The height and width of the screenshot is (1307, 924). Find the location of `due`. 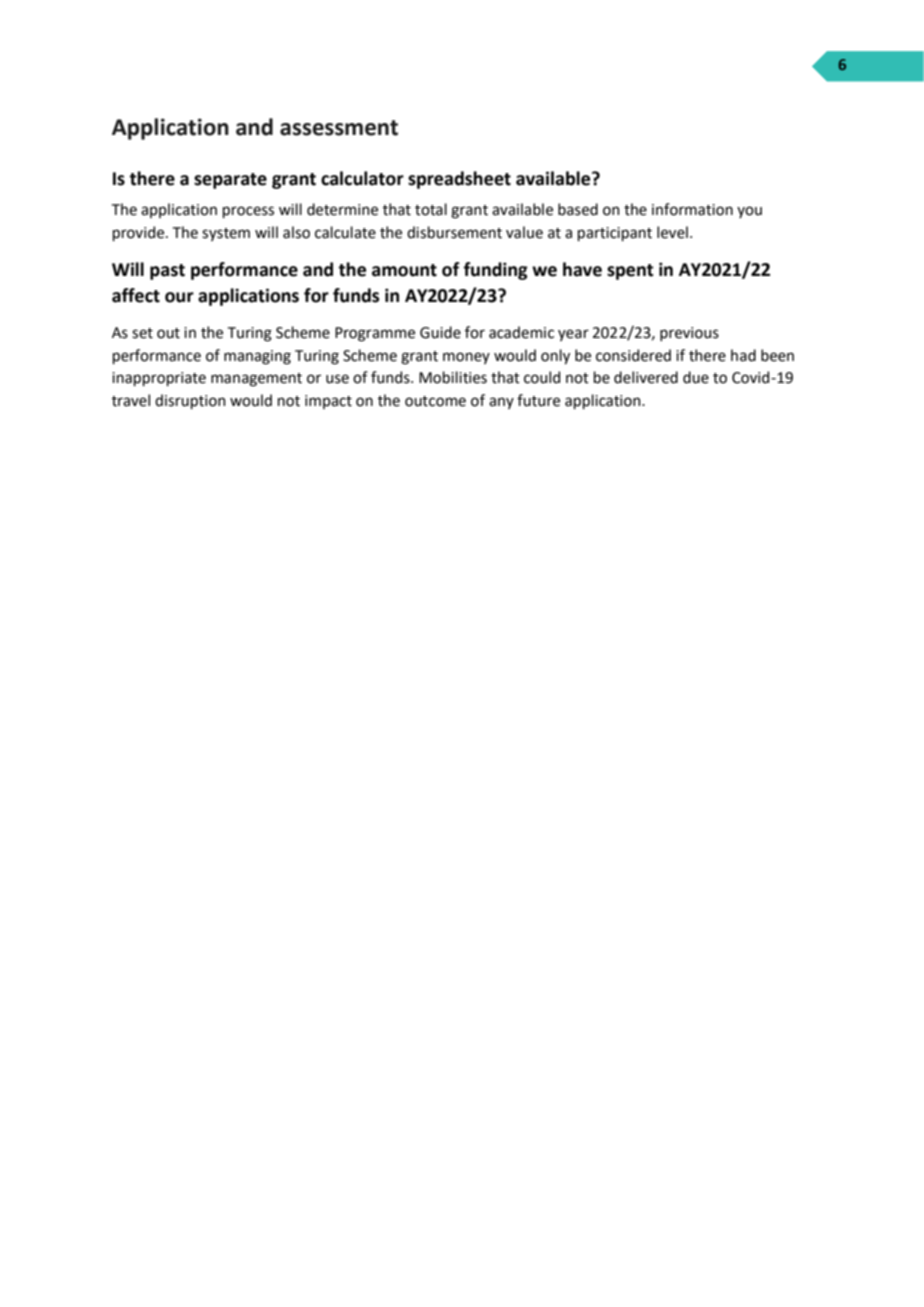

due is located at coordinates (696, 377).
